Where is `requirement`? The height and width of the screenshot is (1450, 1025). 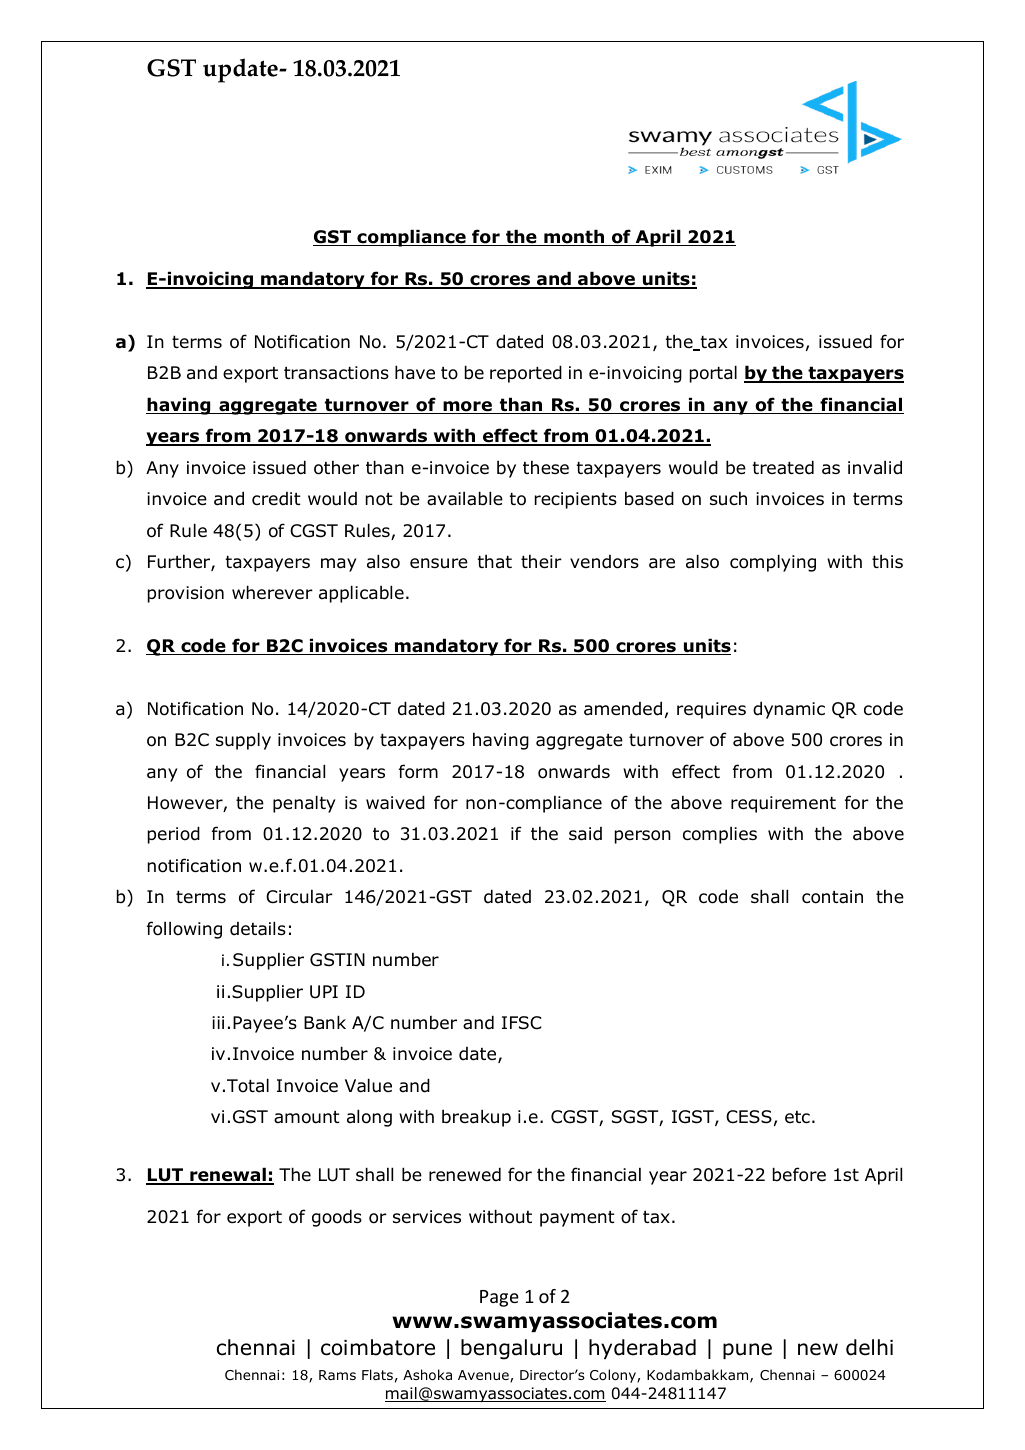 requirement is located at coordinates (783, 804).
